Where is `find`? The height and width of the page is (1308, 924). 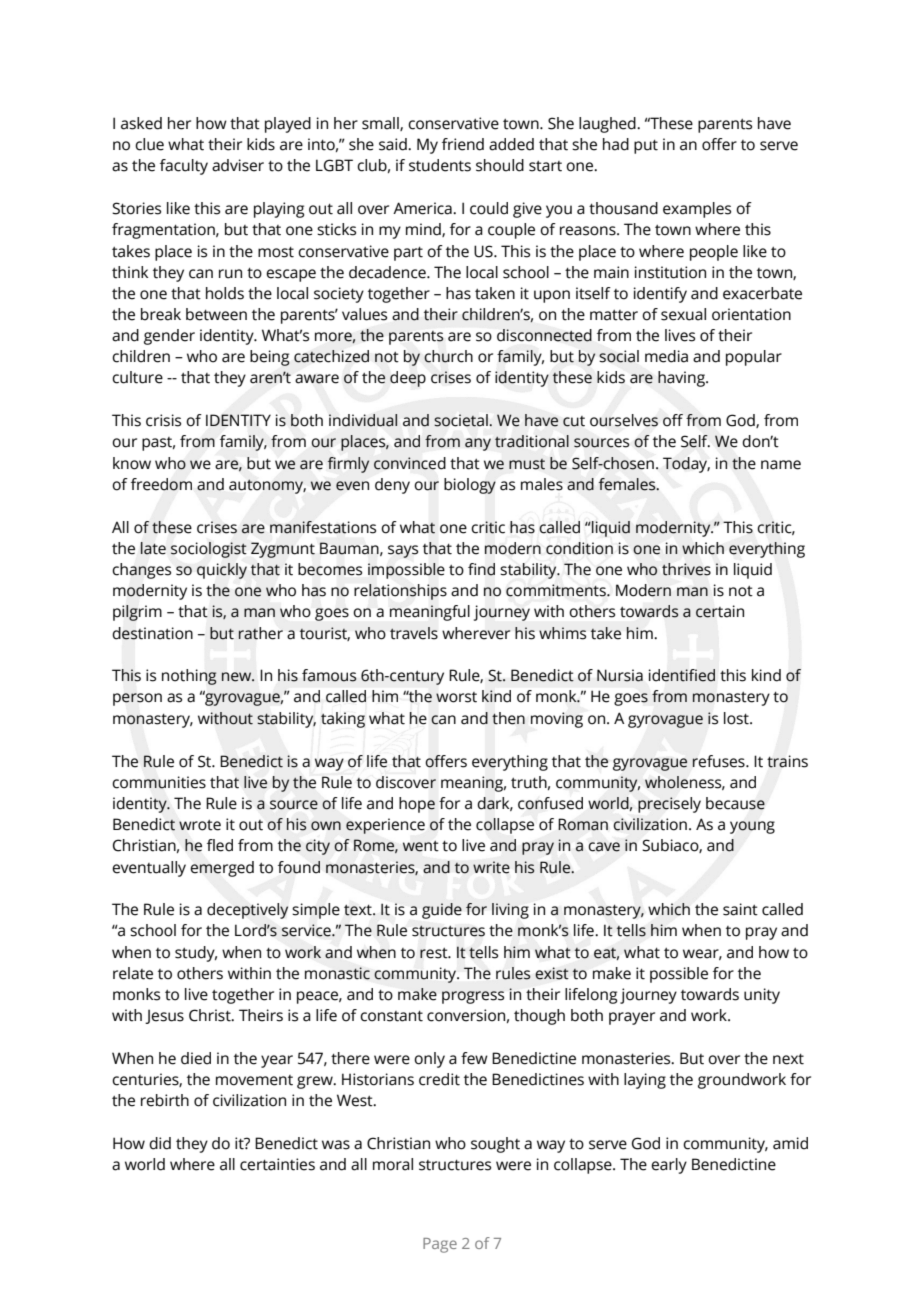 find is located at coordinates (481, 569).
